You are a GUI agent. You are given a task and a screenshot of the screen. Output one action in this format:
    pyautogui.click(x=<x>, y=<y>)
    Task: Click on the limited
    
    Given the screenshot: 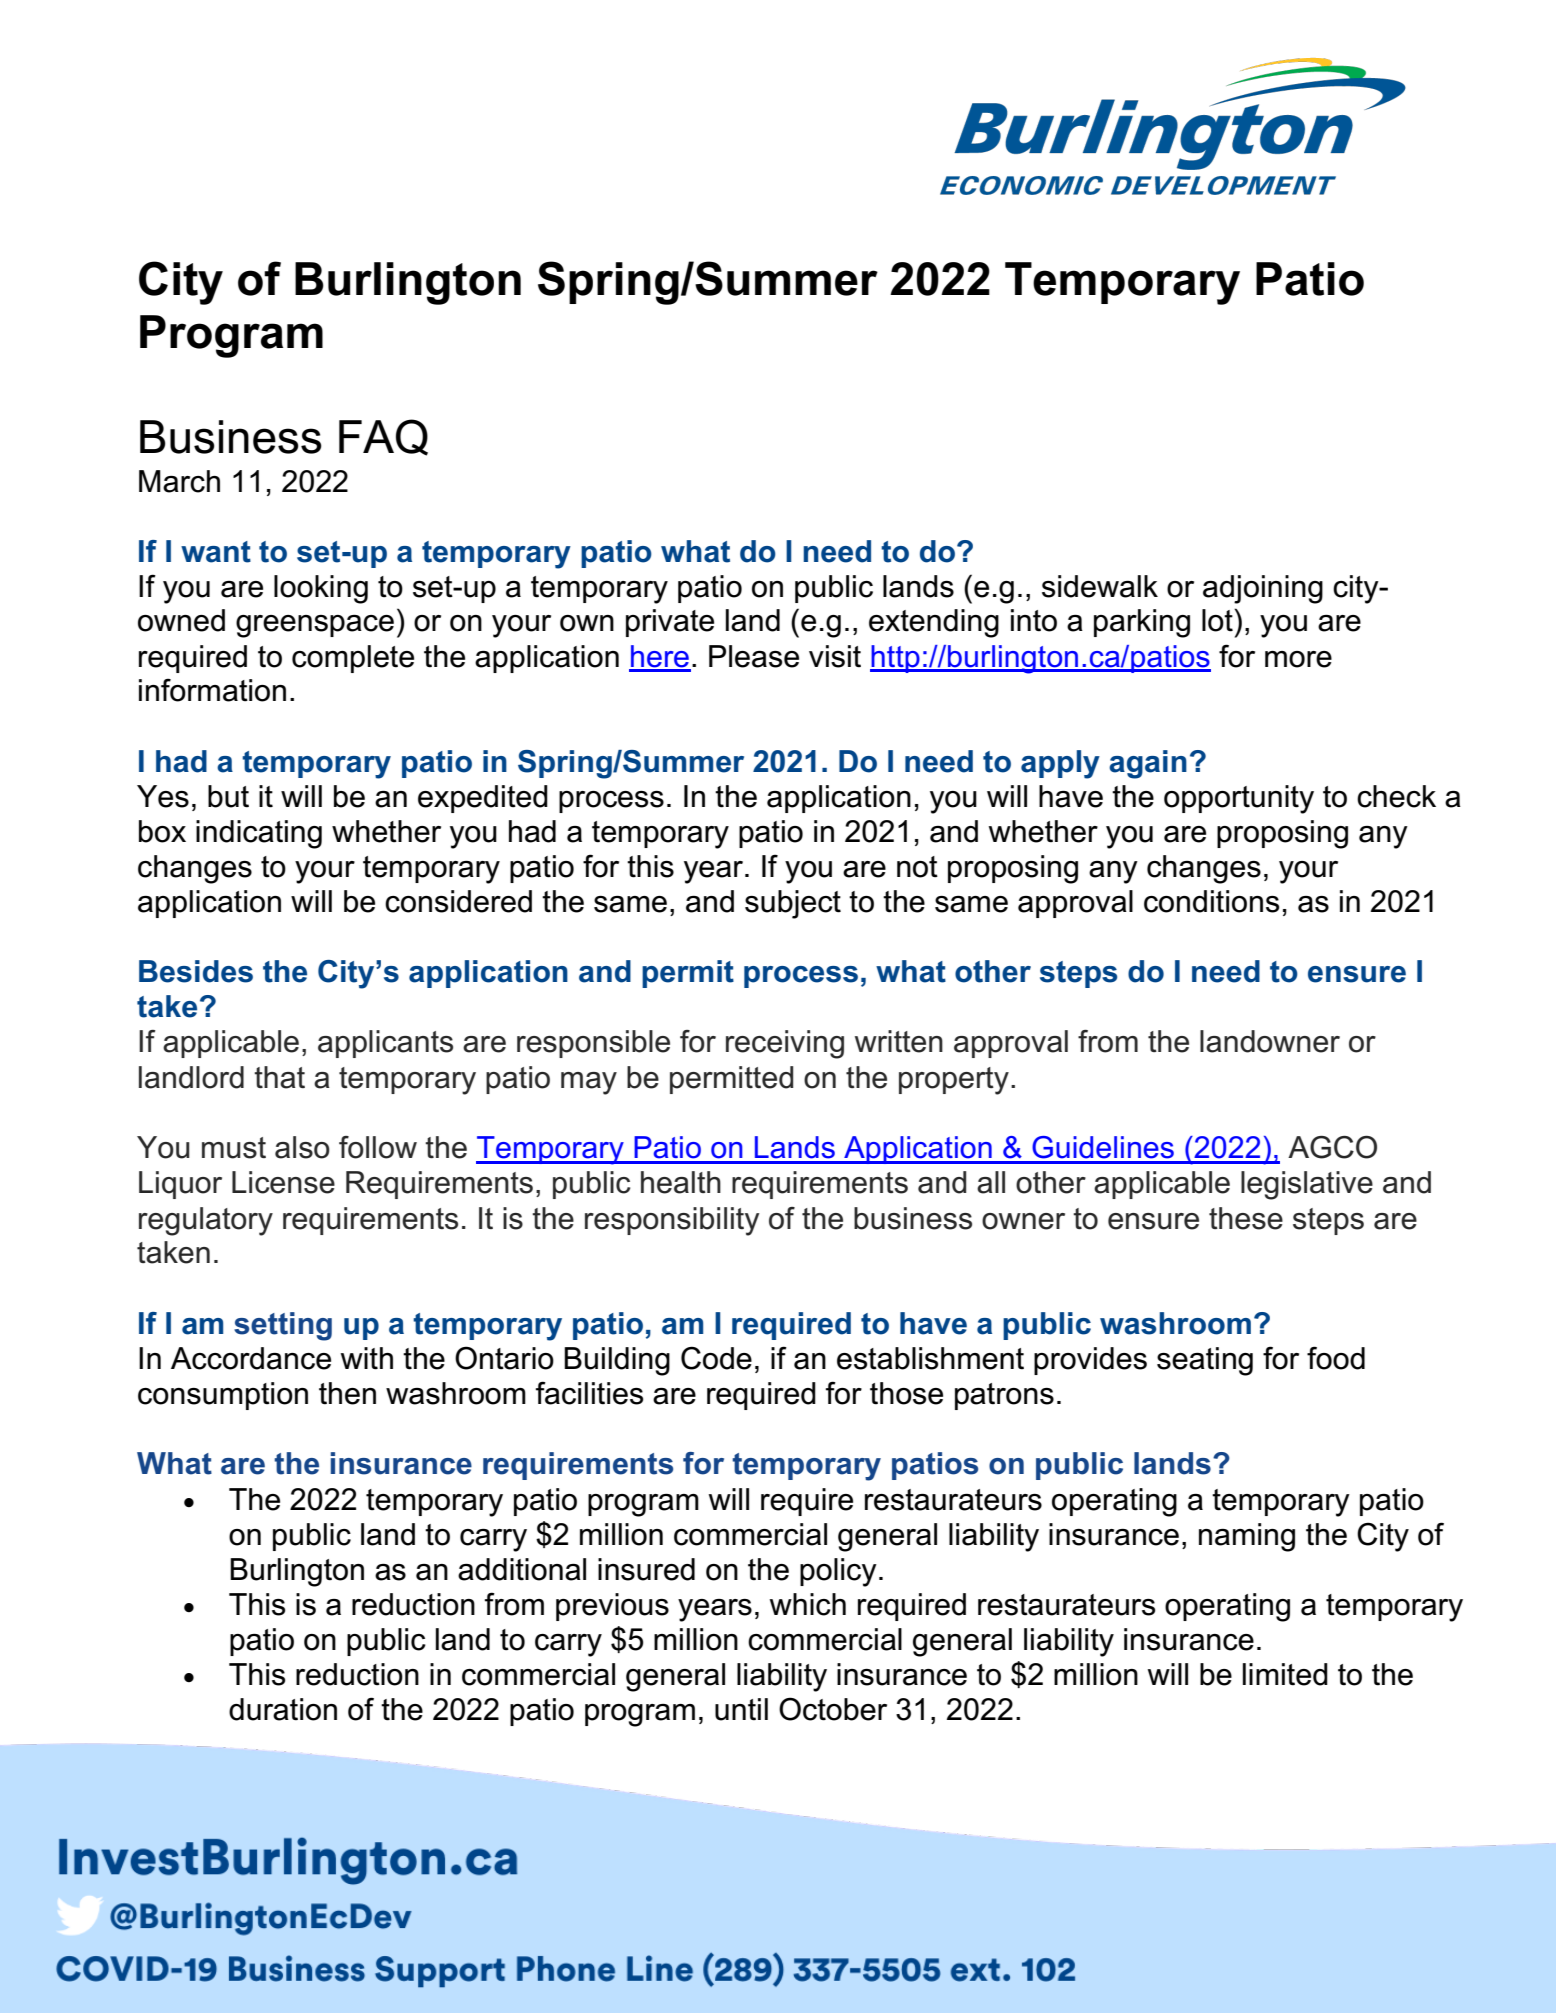 What is the action you would take?
    pyautogui.click(x=1285, y=1674)
